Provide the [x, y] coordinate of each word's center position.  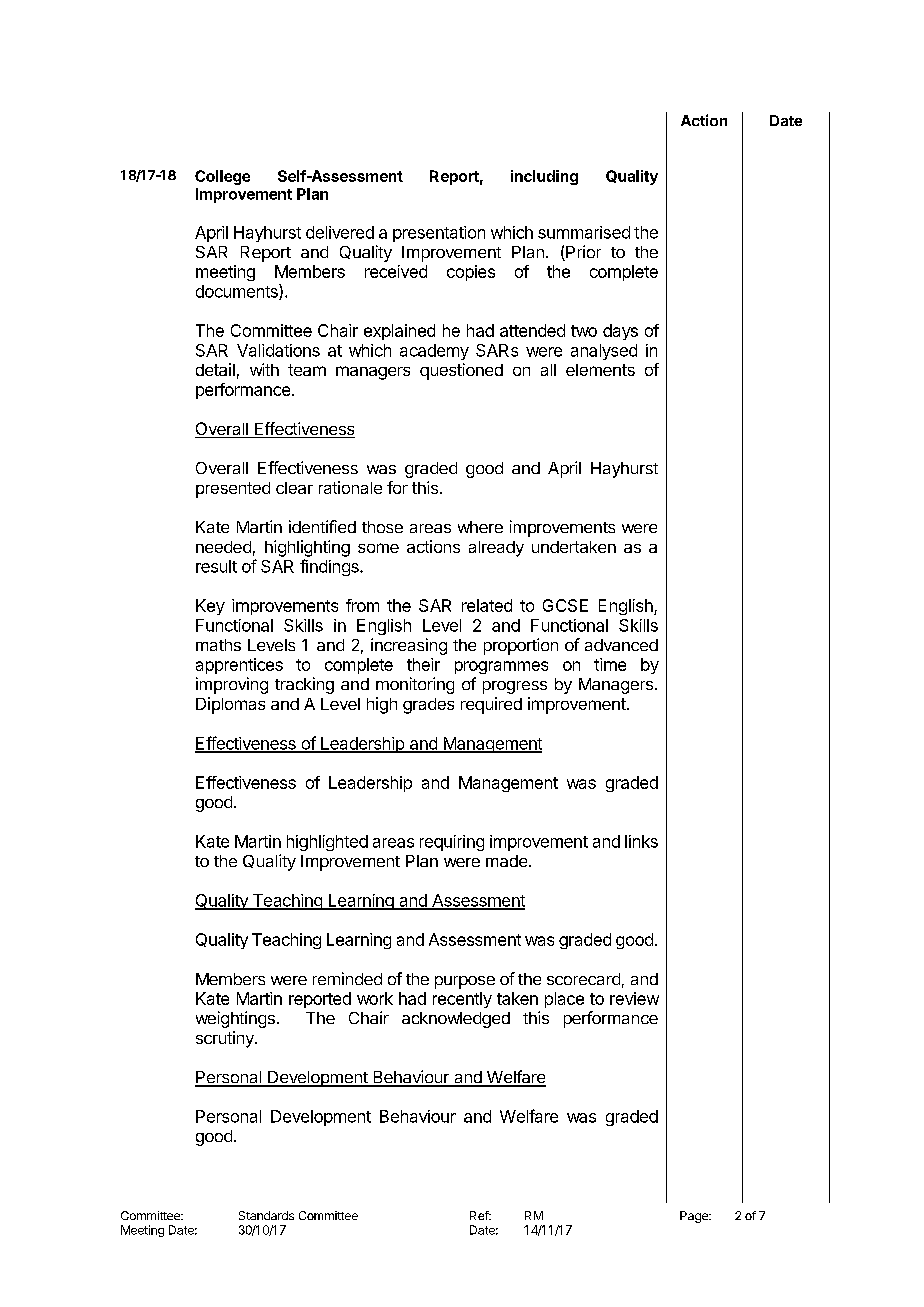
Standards [266, 1215]
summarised [584, 232]
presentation [439, 234]
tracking [304, 685]
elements [600, 370]
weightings [235, 1019]
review [634, 998]
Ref [480, 1215]
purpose [465, 982]
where [480, 527]
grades [428, 706]
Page [695, 1217]
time [610, 664]
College [222, 177]
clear [294, 488]
